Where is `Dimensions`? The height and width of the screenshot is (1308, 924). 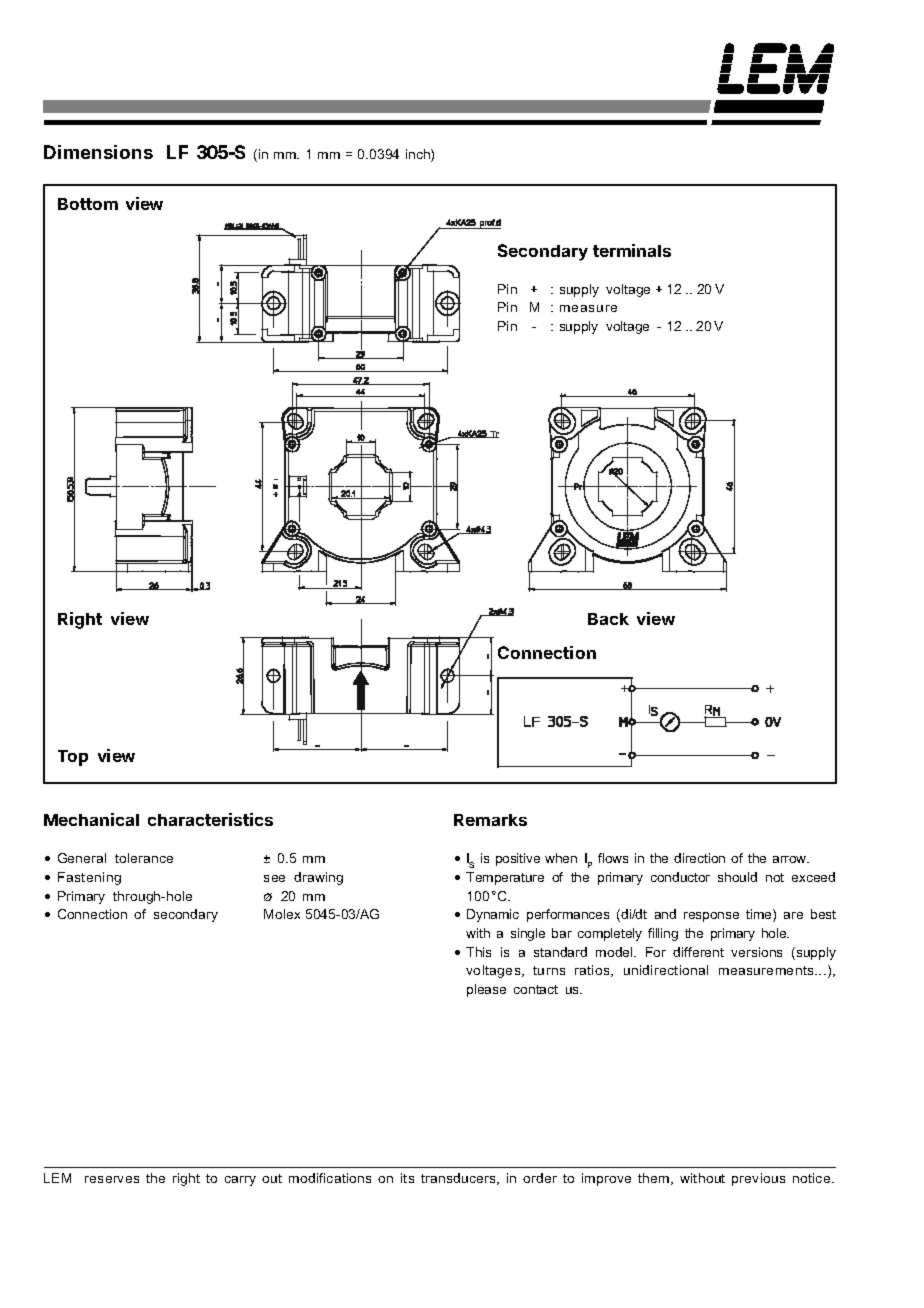
Dimensions is located at coordinates (98, 152).
